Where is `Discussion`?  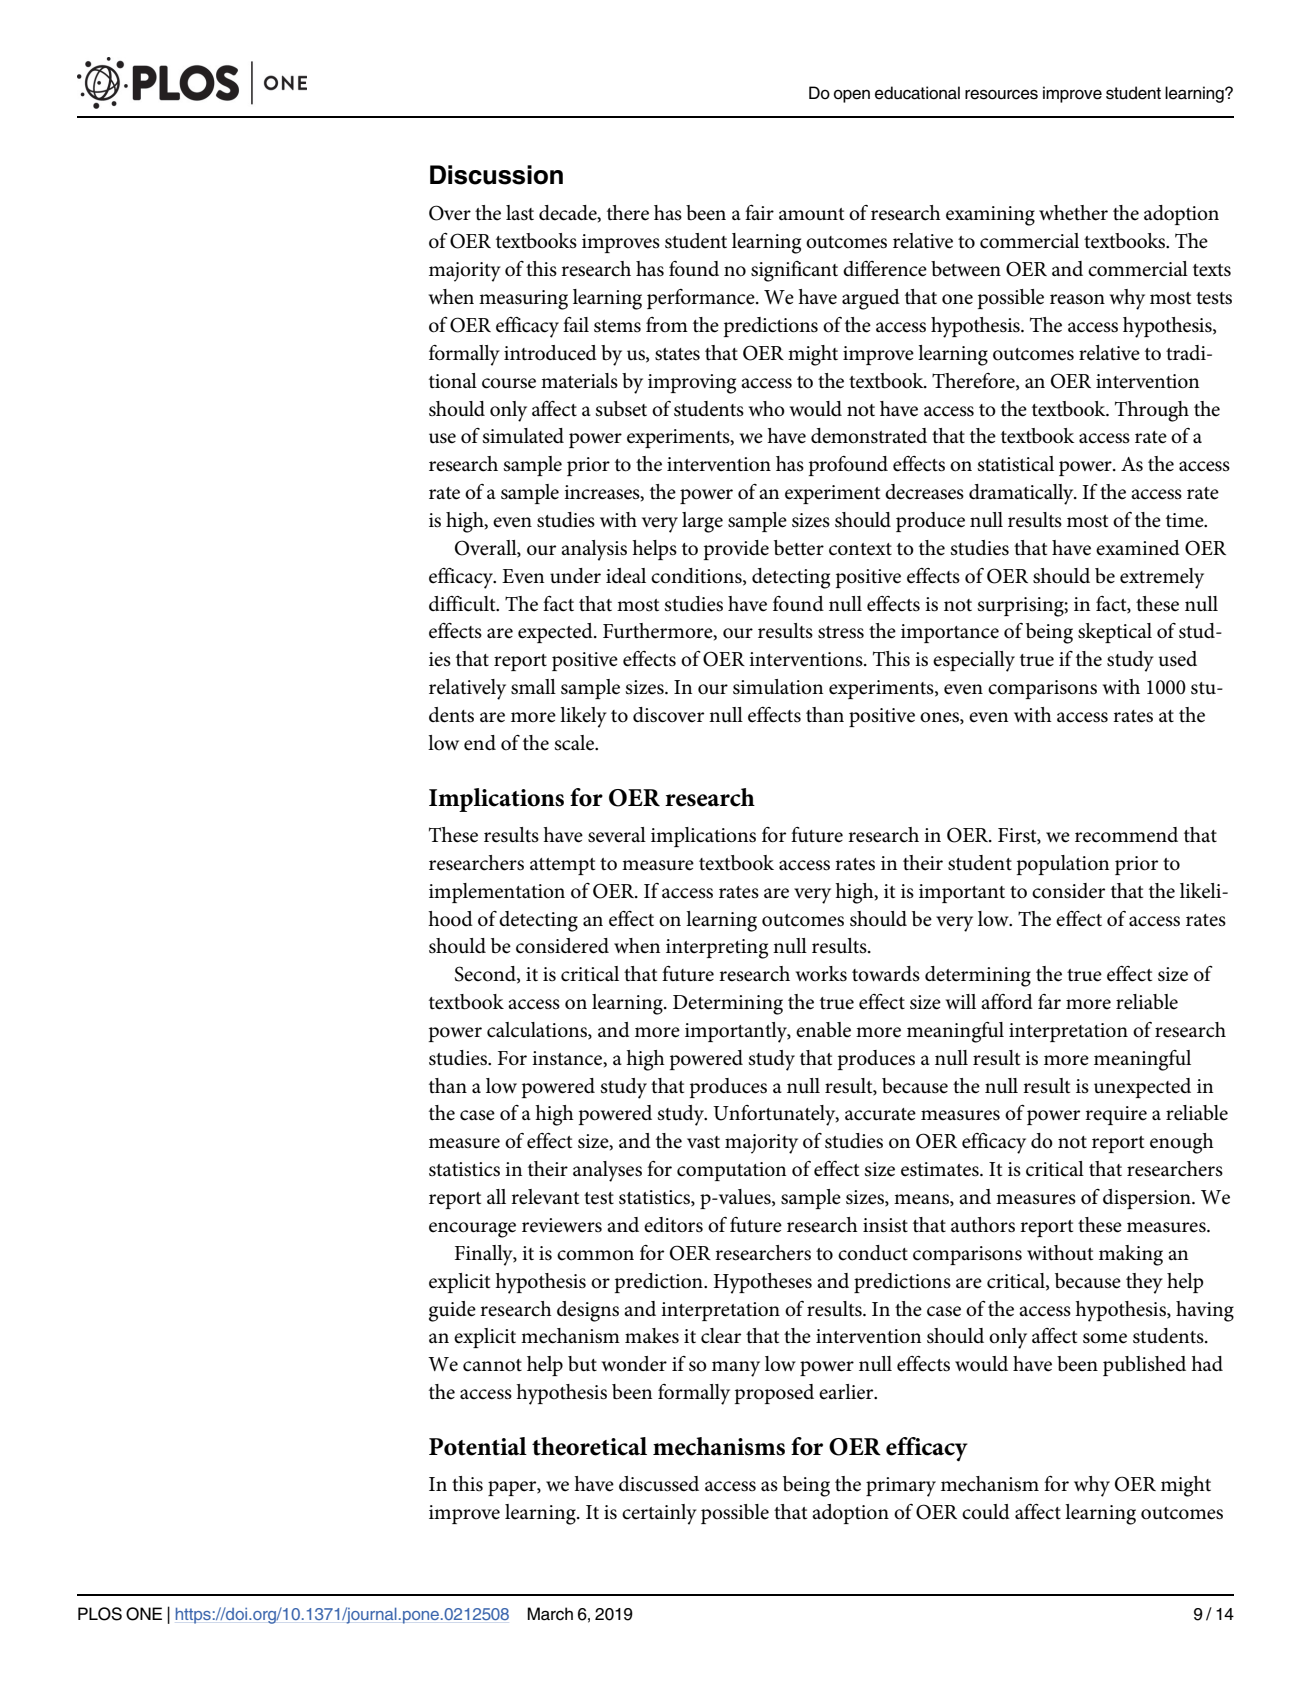 Discussion is located at coordinates (496, 175).
